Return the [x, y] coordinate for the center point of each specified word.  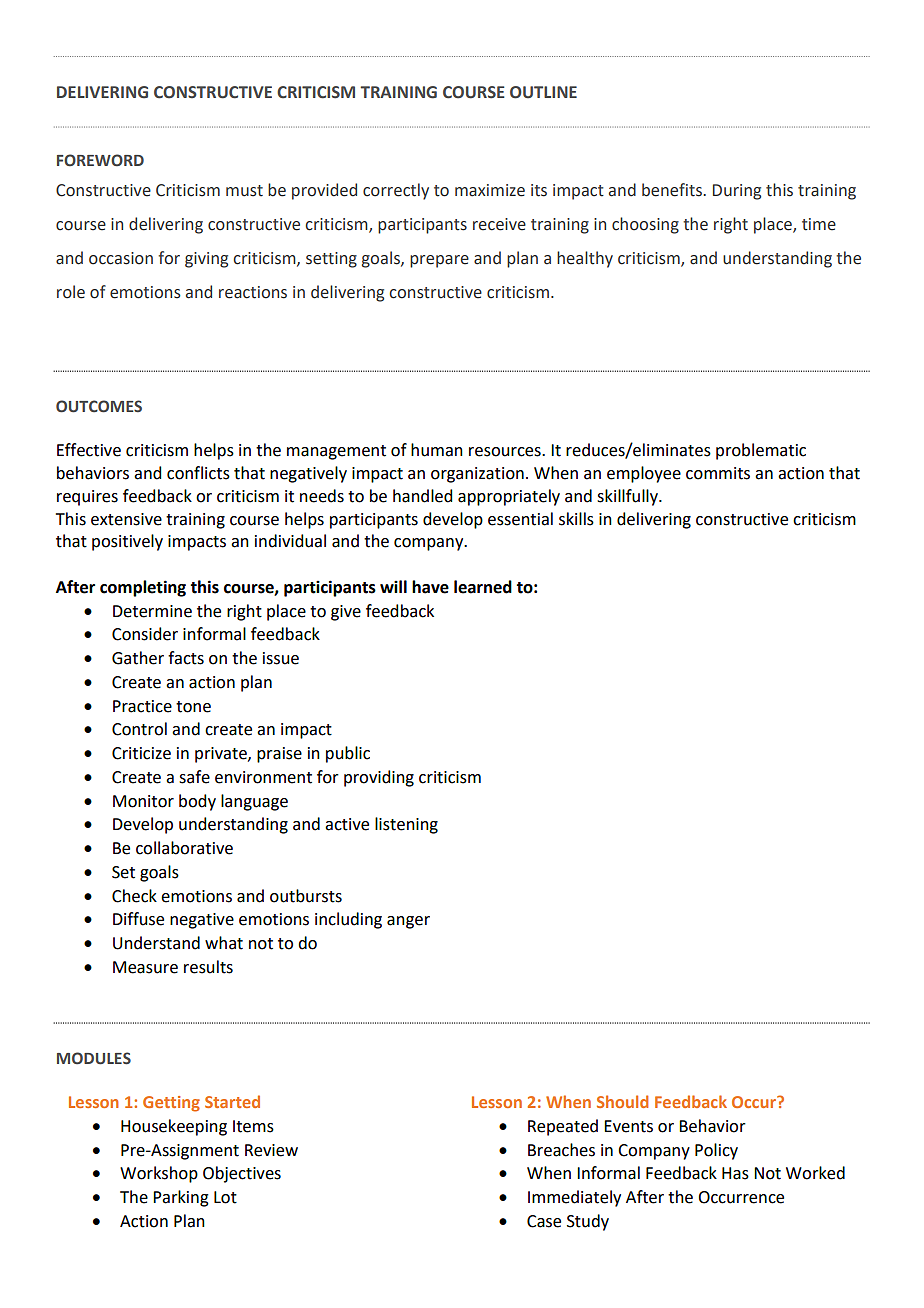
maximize [490, 190]
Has [735, 1173]
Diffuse [138, 919]
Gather [138, 658]
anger [408, 922]
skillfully [629, 497]
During [737, 192]
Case [544, 1221]
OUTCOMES [99, 406]
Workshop [159, 1174]
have [430, 587]
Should [622, 1101]
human [437, 450]
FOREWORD [100, 160]
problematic [761, 451]
